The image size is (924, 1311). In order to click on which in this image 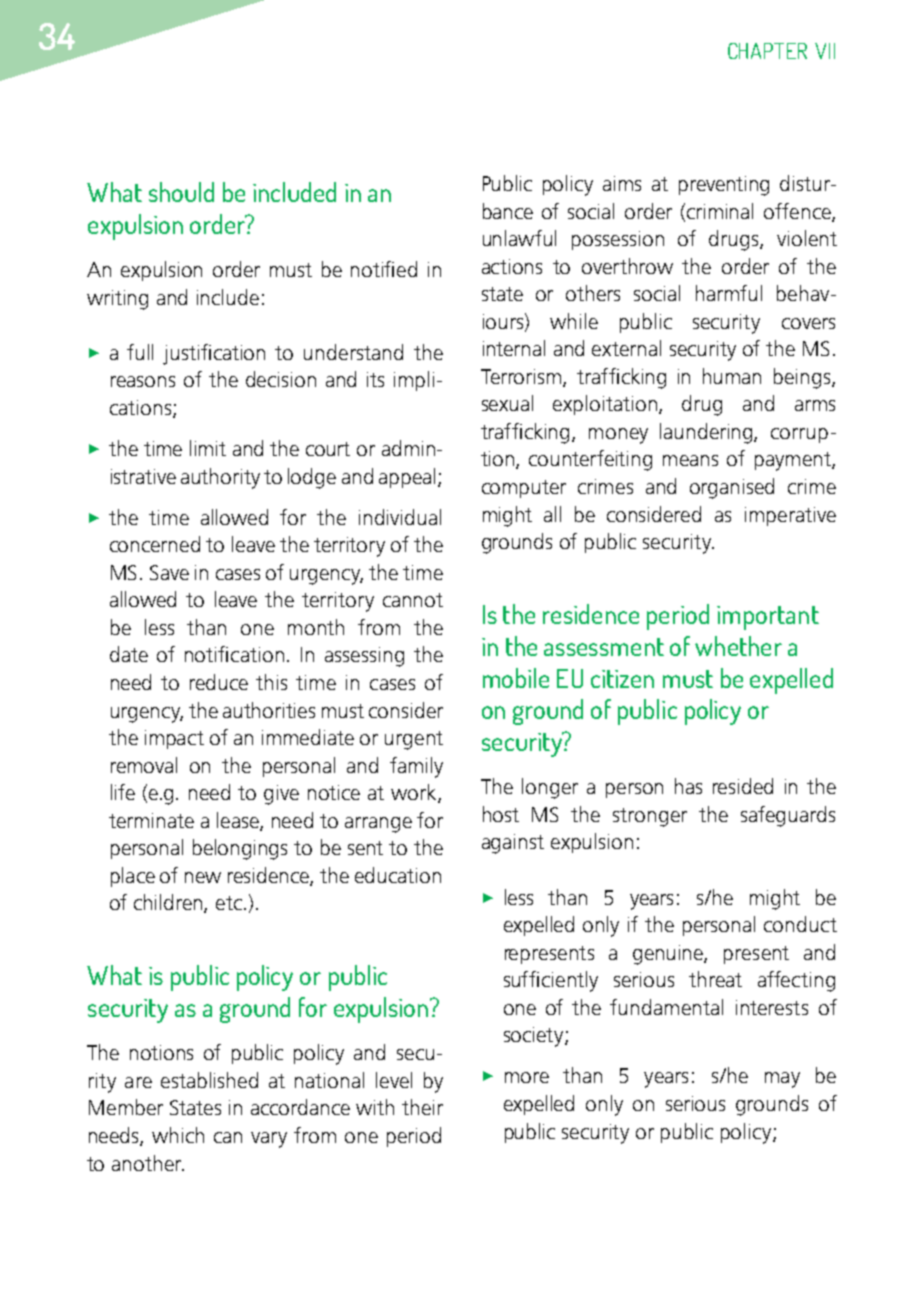, I will do `click(178, 1135)`.
